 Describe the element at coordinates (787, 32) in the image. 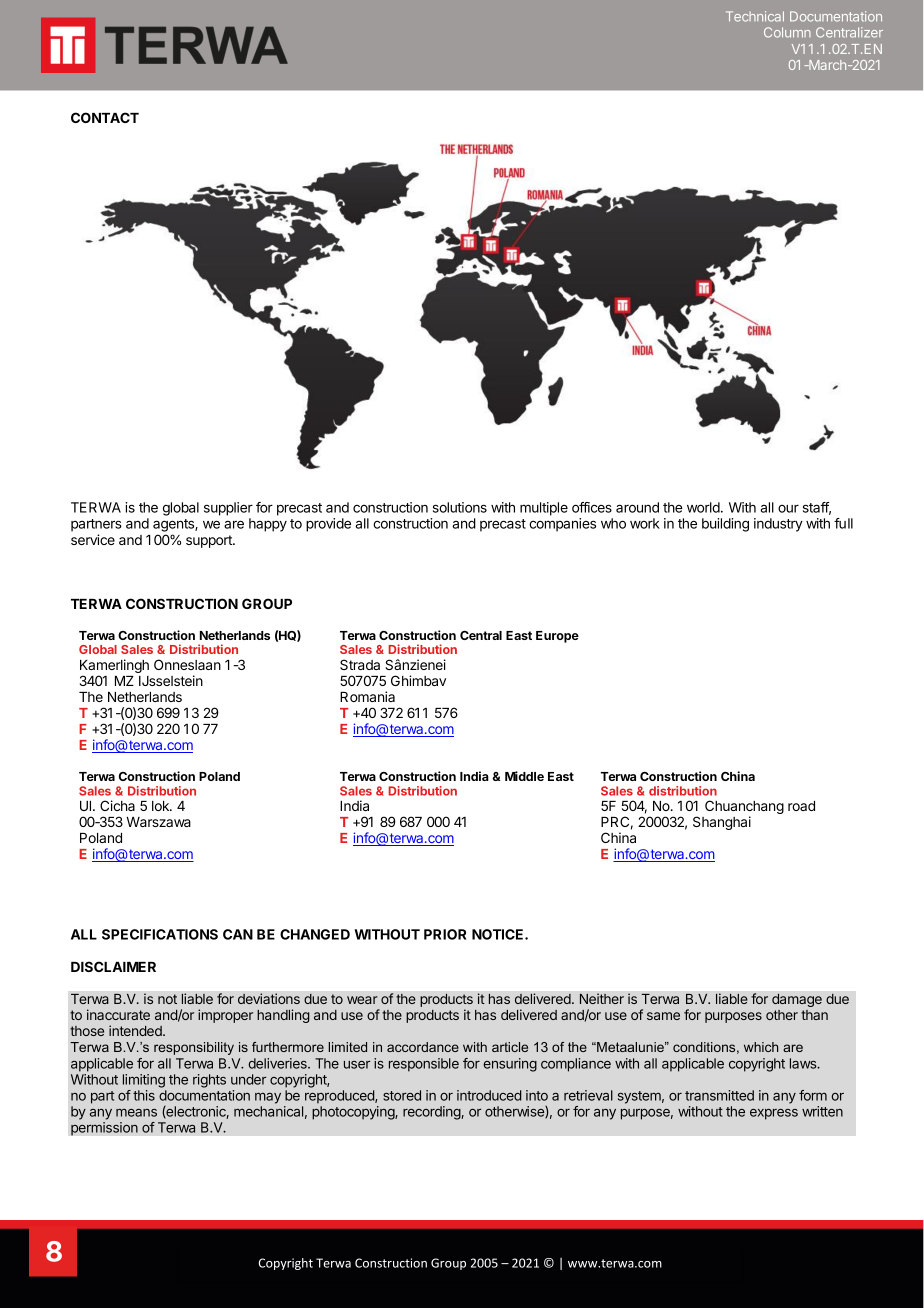

I see `Column` at that location.
